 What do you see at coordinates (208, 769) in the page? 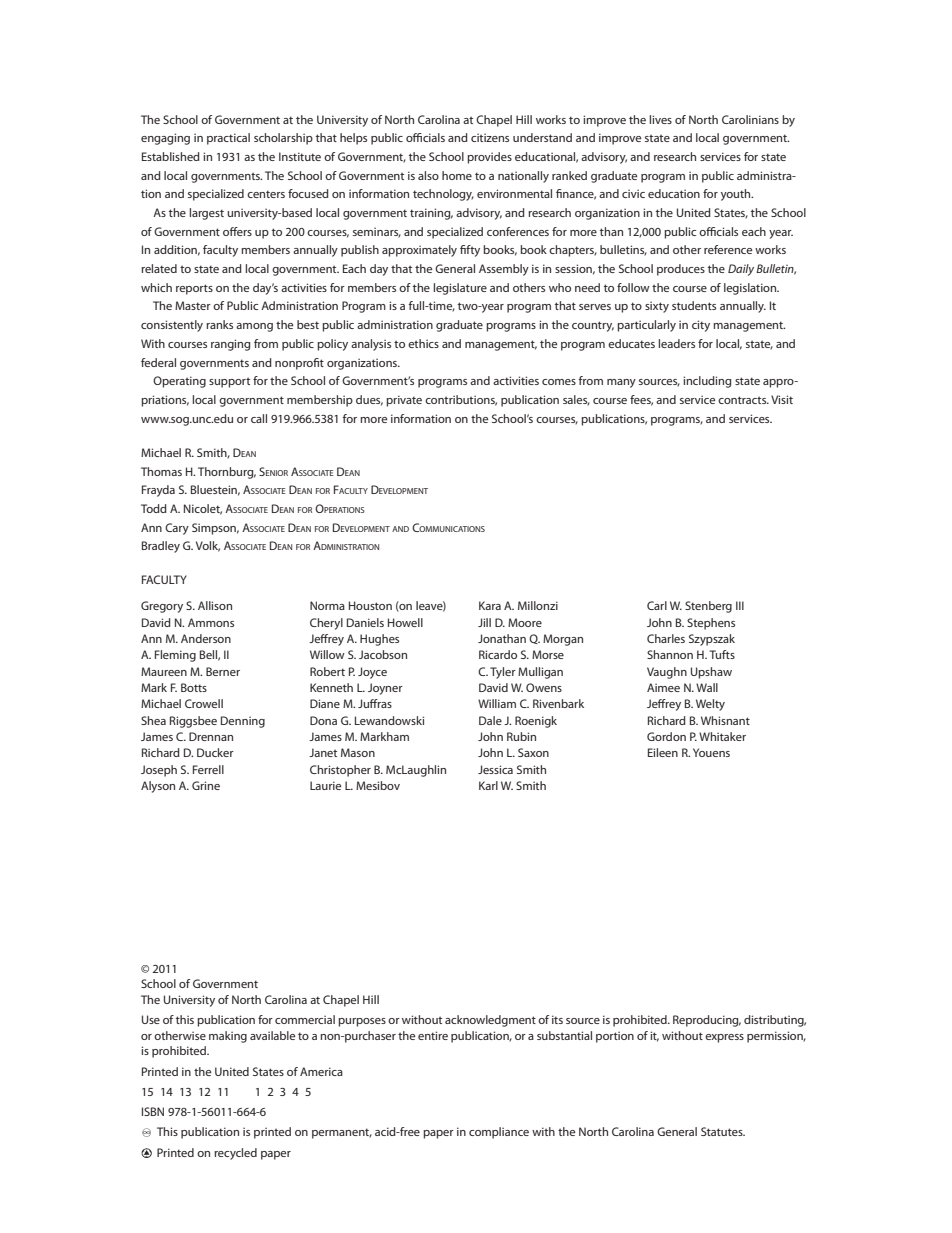
I see `Ferrell` at bounding box center [208, 769].
